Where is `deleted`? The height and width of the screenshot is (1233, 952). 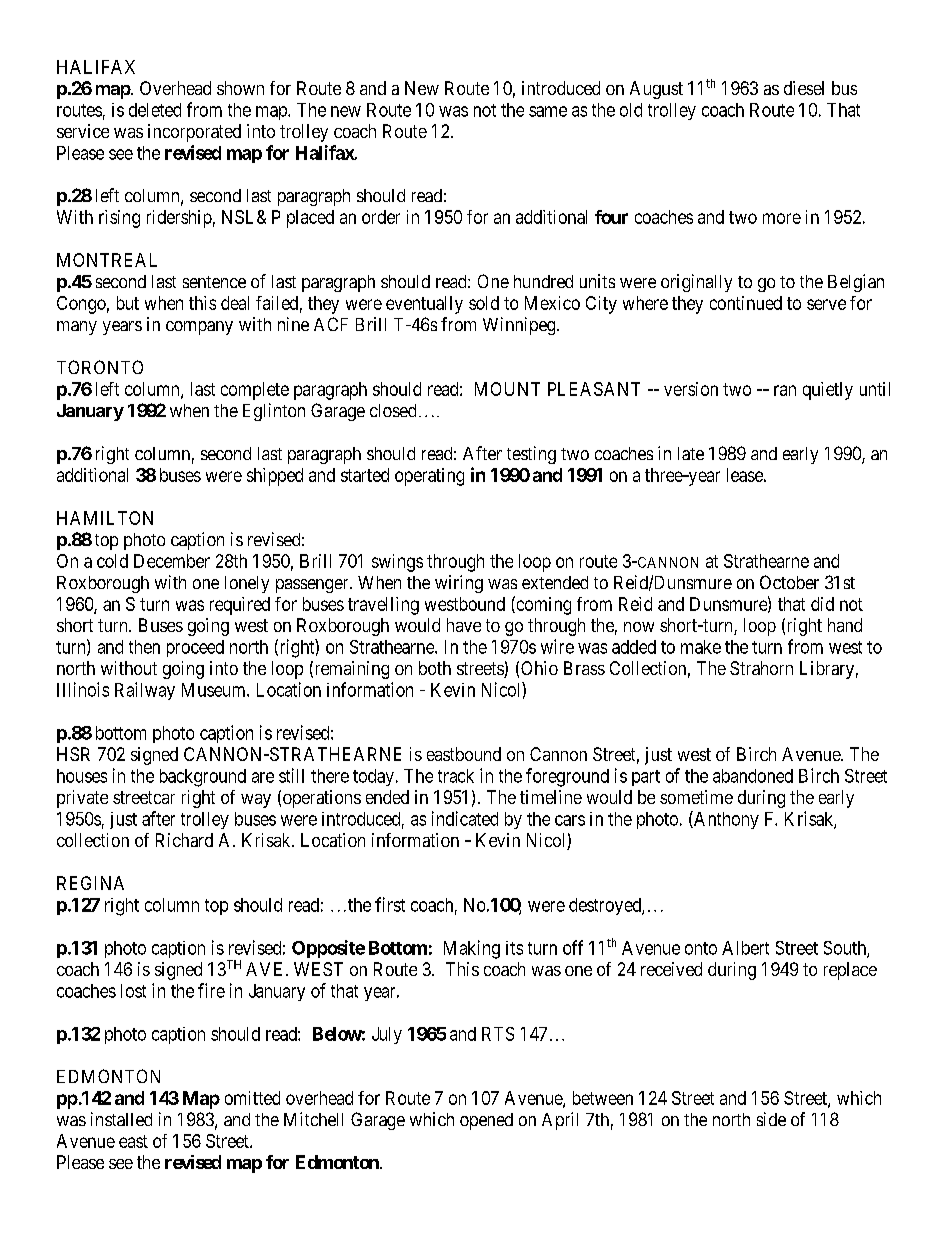 deleted is located at coordinates (155, 110).
